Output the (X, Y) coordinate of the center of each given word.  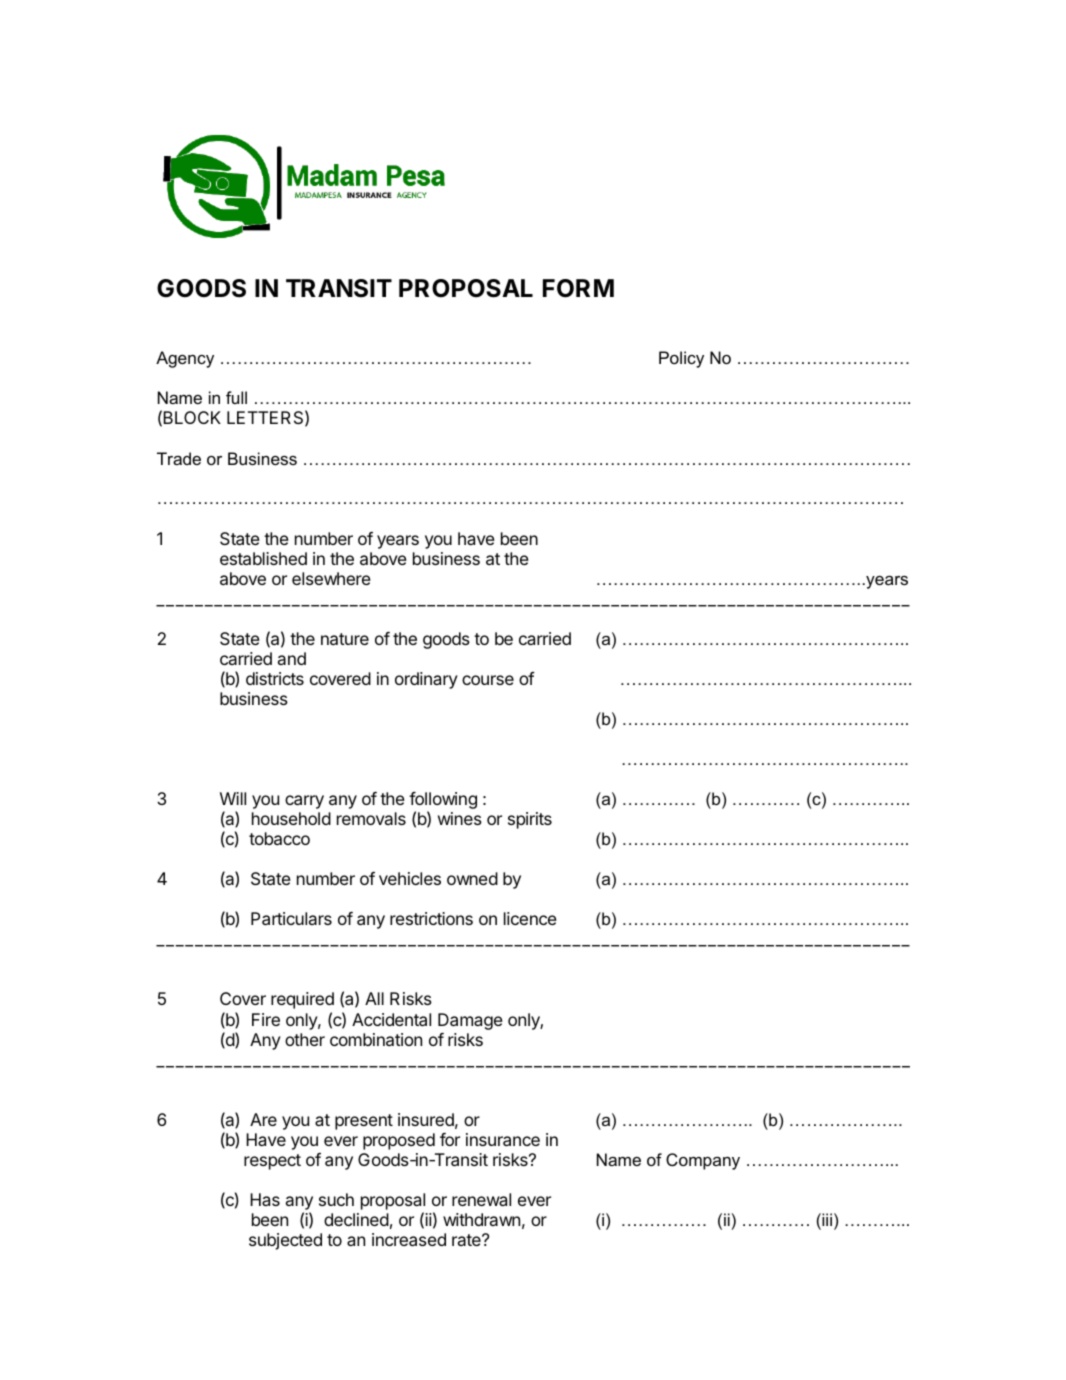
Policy (681, 359)
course (488, 680)
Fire (266, 1019)
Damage (470, 1021)
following (443, 802)
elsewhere (331, 578)
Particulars (291, 918)
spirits (530, 820)
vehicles (410, 878)
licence (530, 918)
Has (265, 1199)
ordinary (426, 680)
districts (275, 678)
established (263, 558)
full (236, 397)
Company (703, 1161)
